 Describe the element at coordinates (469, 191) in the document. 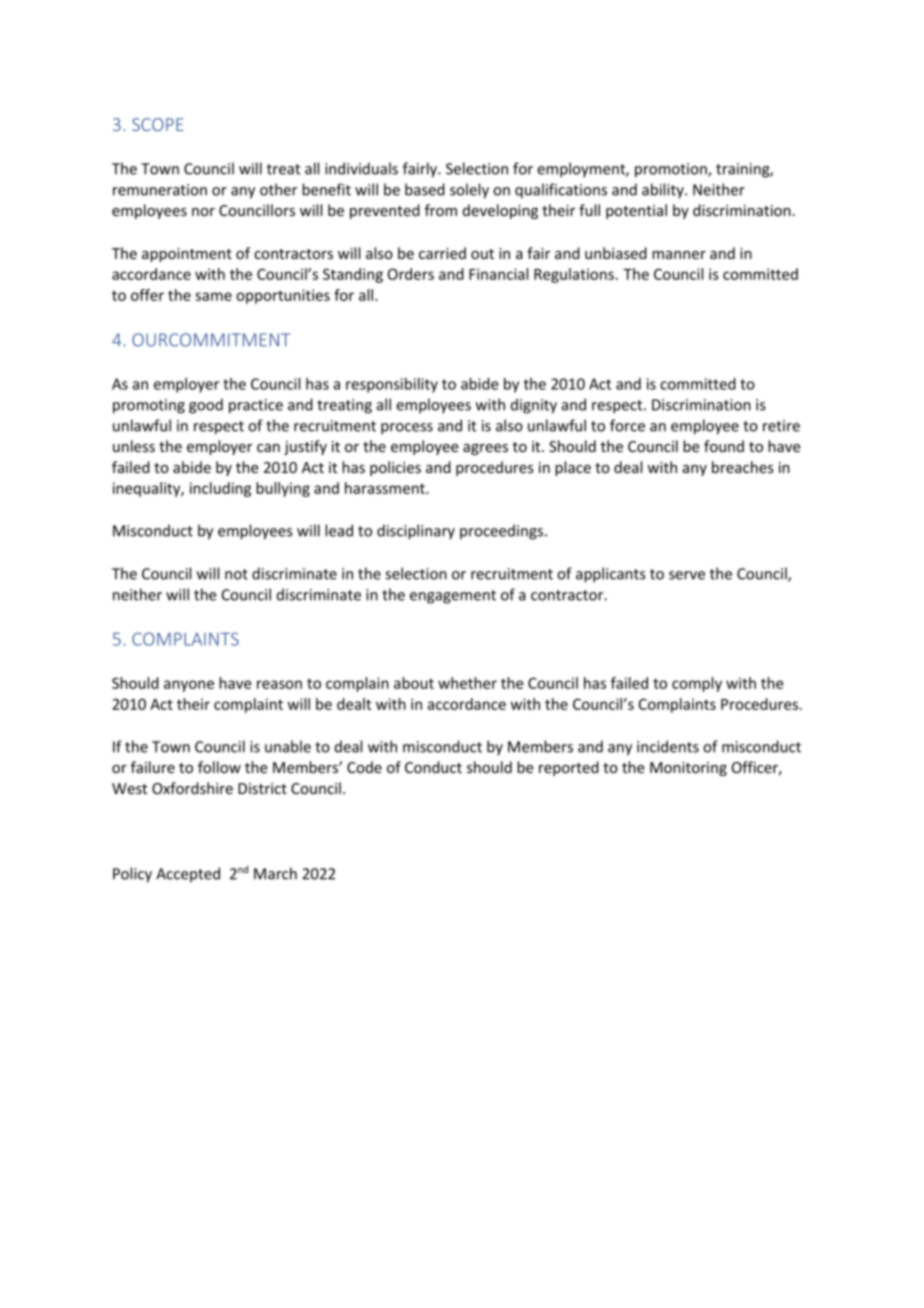

I see `solely` at that location.
